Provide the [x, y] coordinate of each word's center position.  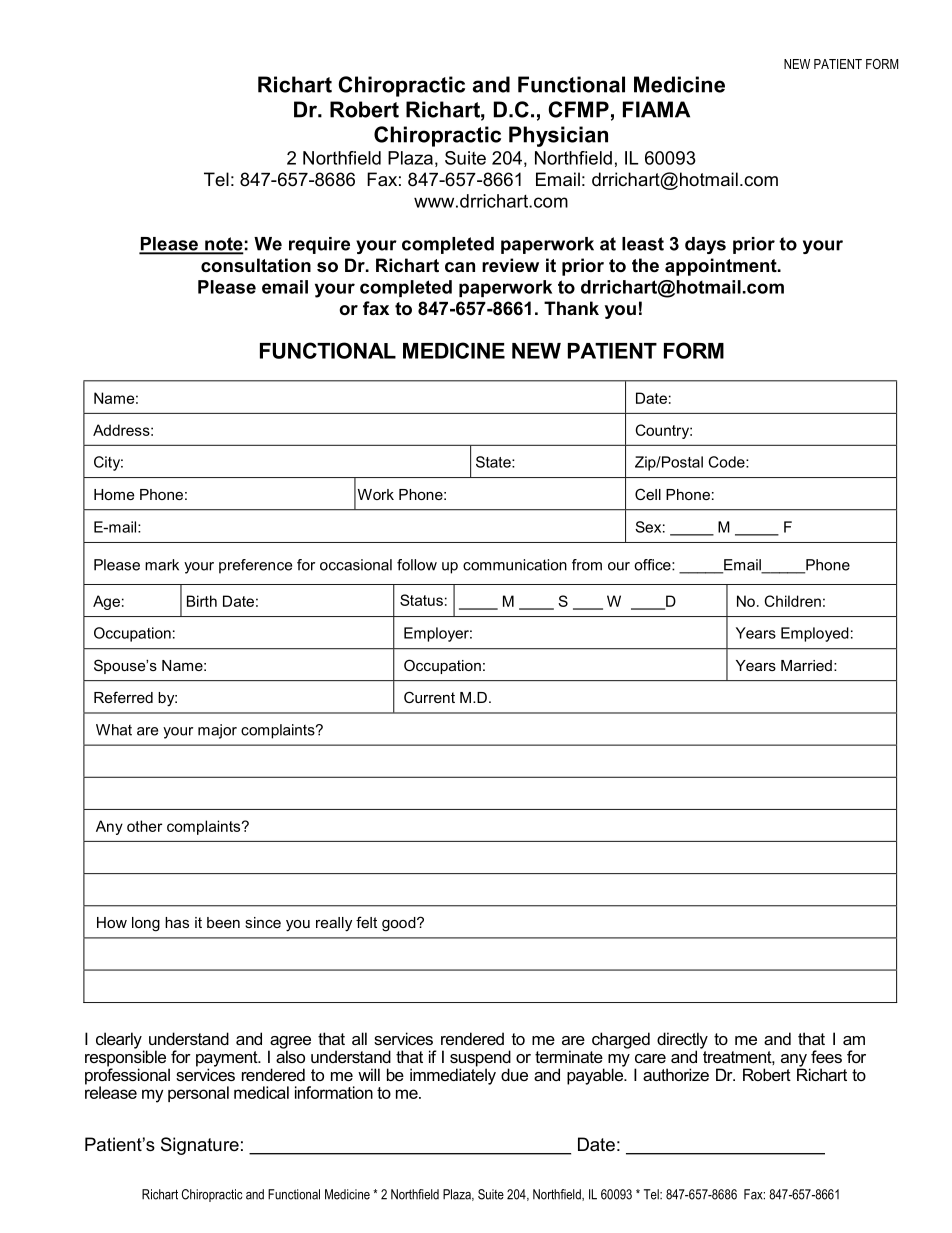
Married [806, 665]
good [400, 924]
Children [792, 601]
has [177, 922]
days [705, 245]
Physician [558, 136]
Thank [571, 308]
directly [682, 1041]
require [319, 245]
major [217, 731]
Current [429, 697]
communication [515, 565]
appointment [722, 267]
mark [162, 565]
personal [198, 1094]
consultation [256, 265]
